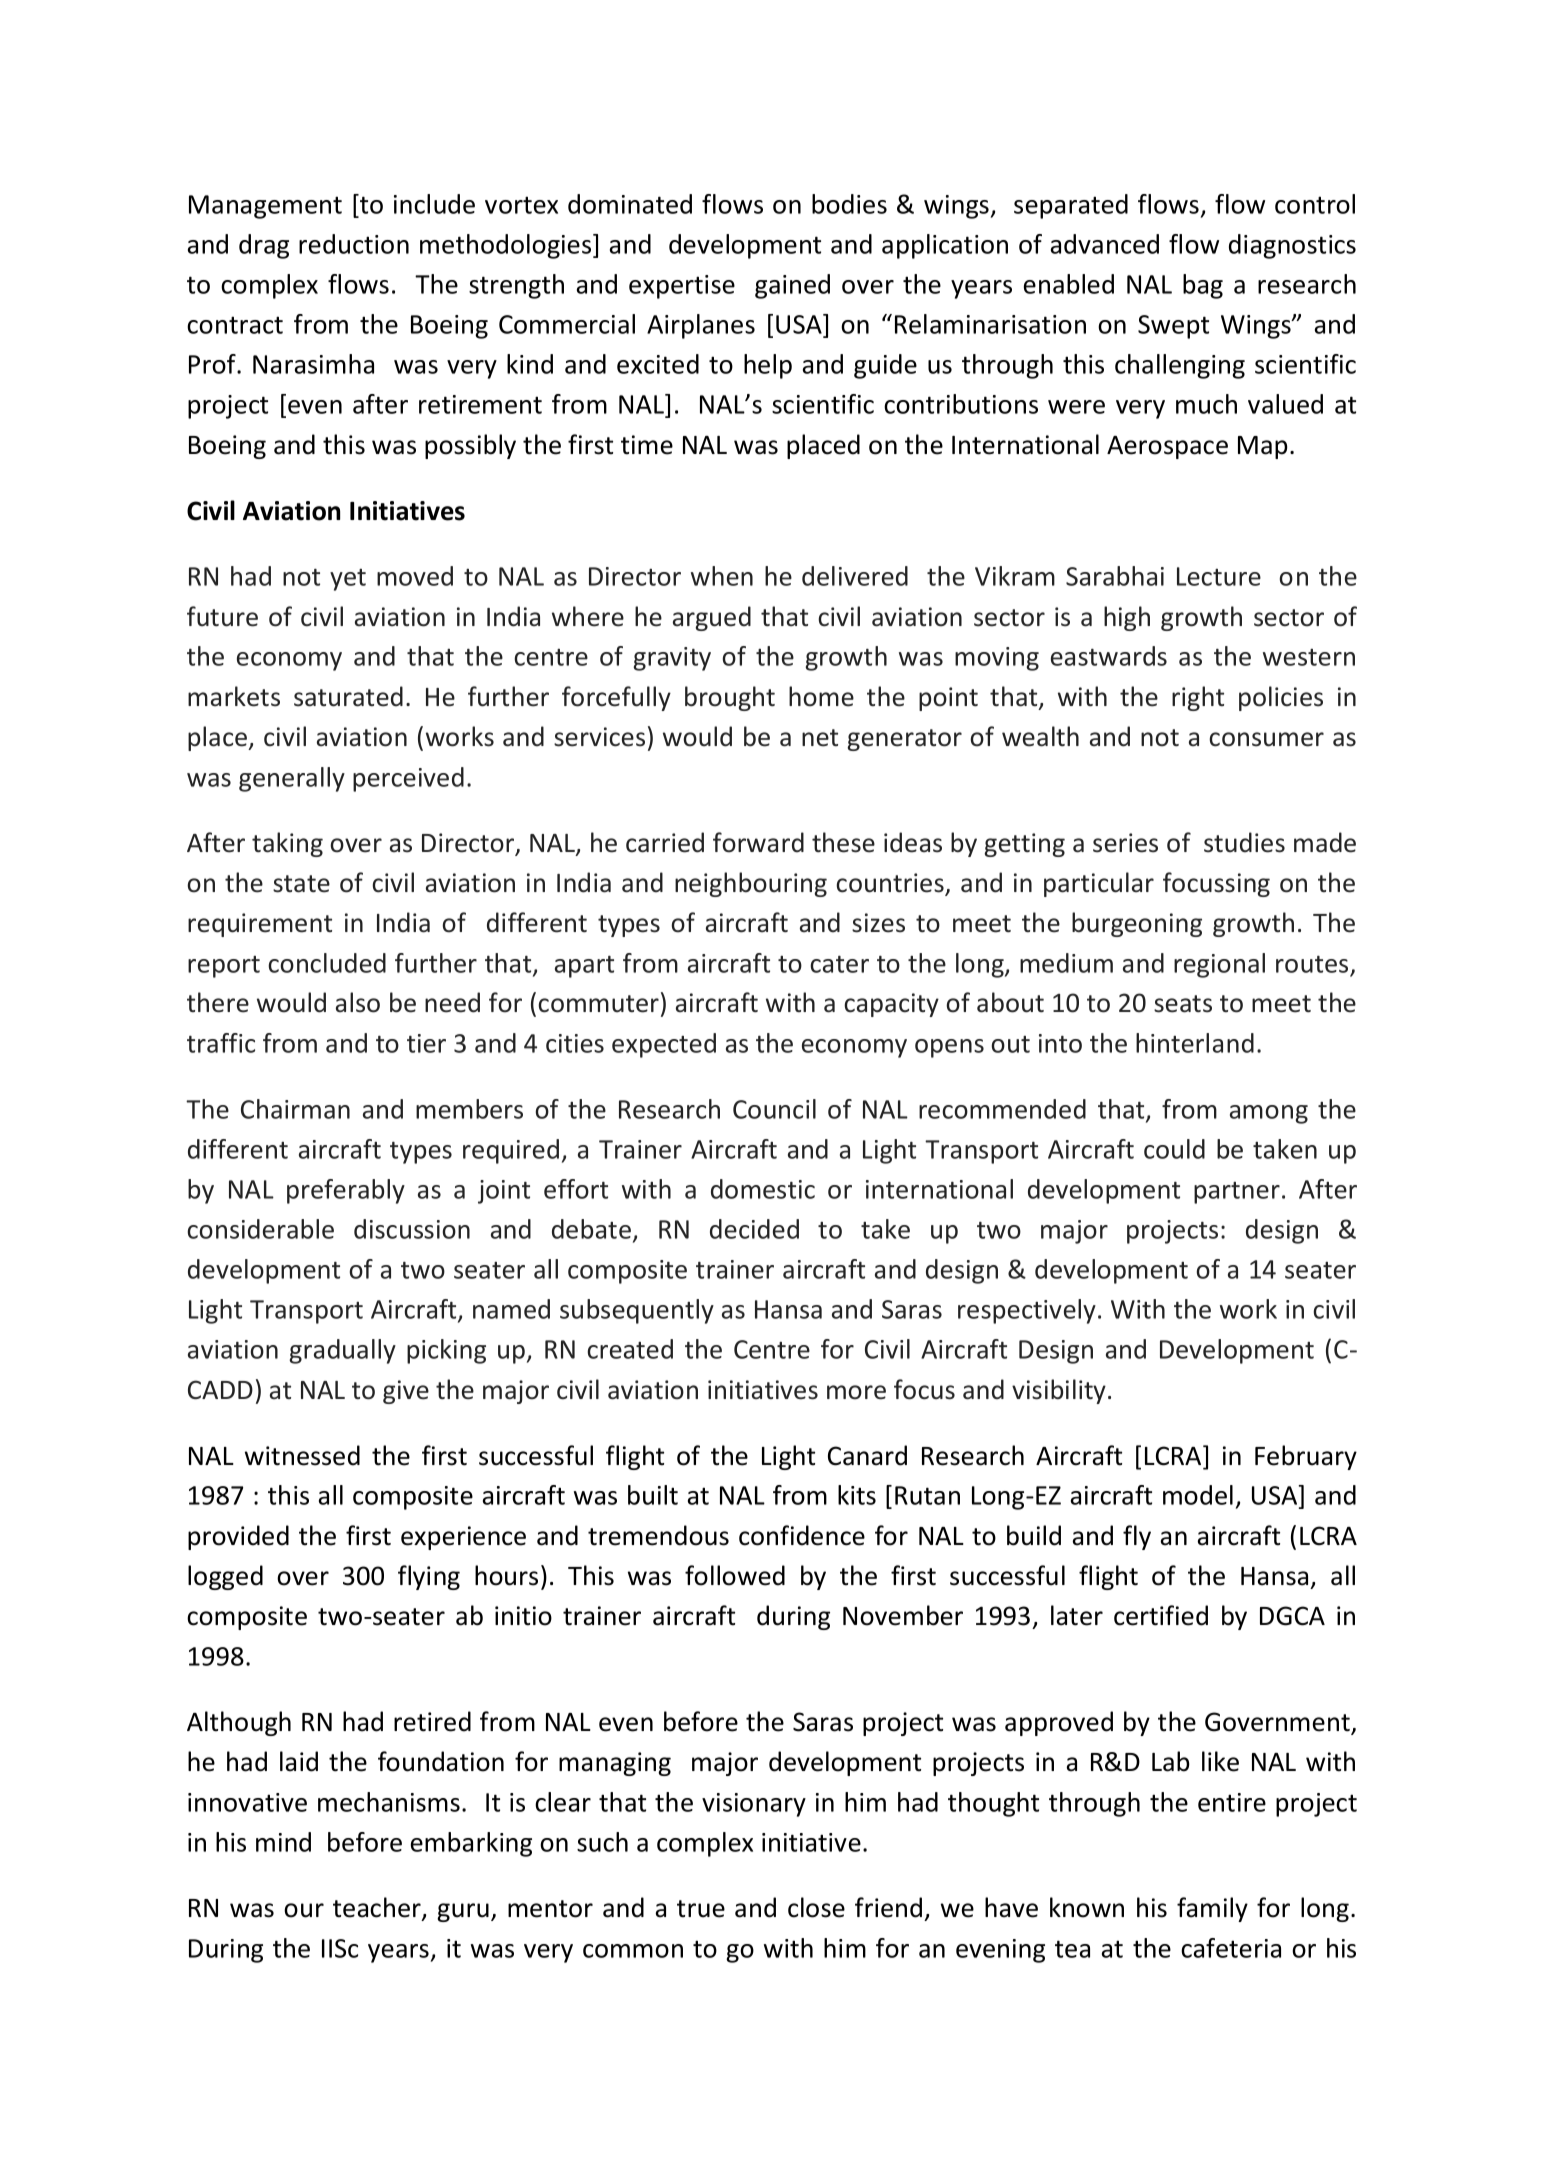 The height and width of the screenshot is (2184, 1544). I want to click on gradually, so click(342, 1351).
